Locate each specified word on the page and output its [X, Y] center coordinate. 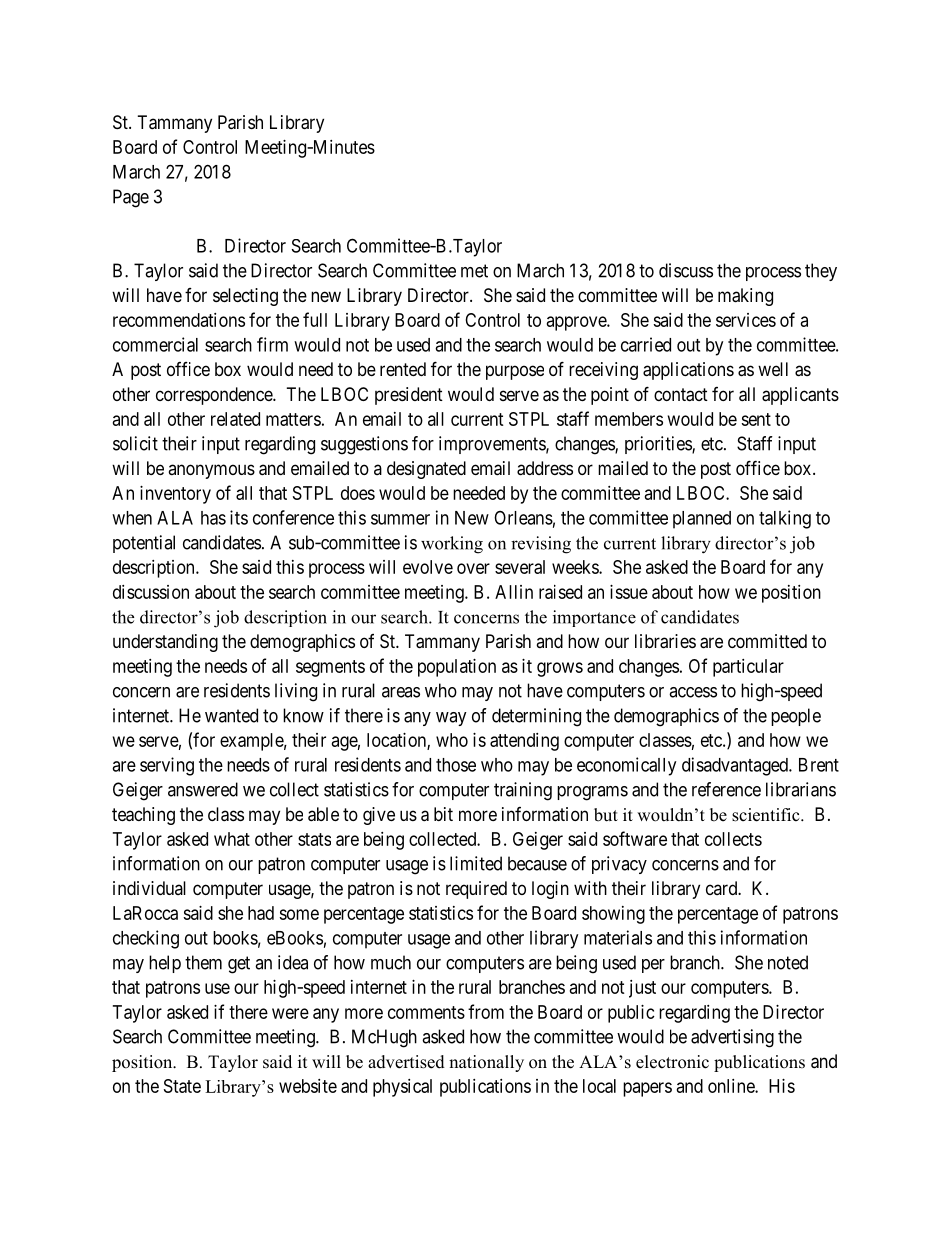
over [473, 568]
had [261, 913]
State [182, 1086]
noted [788, 962]
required [476, 890]
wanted [231, 715]
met [474, 271]
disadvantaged [736, 766]
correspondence [215, 396]
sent [756, 419]
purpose [515, 372]
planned [702, 520]
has [213, 518]
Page [131, 198]
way [451, 719]
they [821, 272]
